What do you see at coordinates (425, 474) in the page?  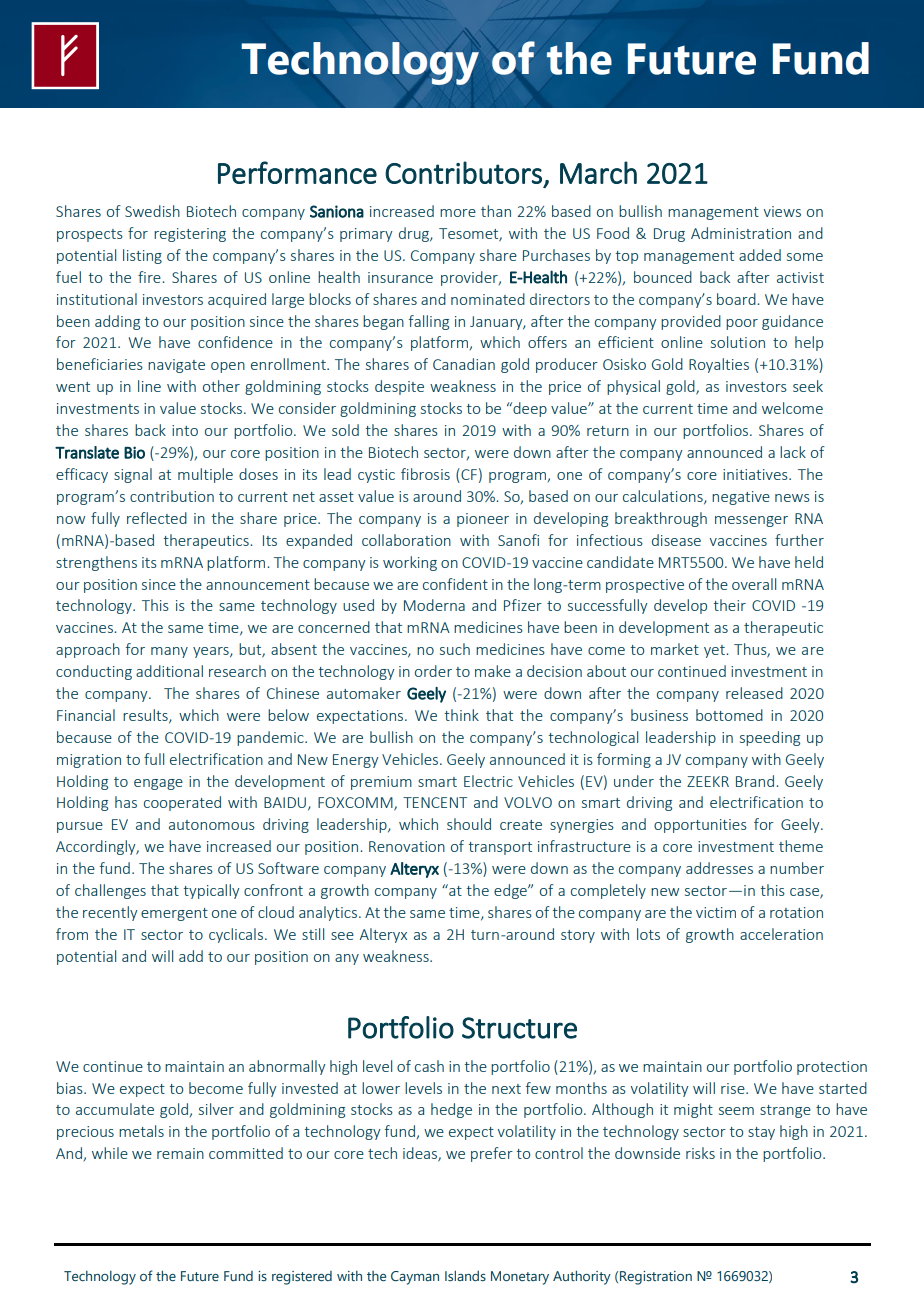 I see `fibrosis` at bounding box center [425, 474].
